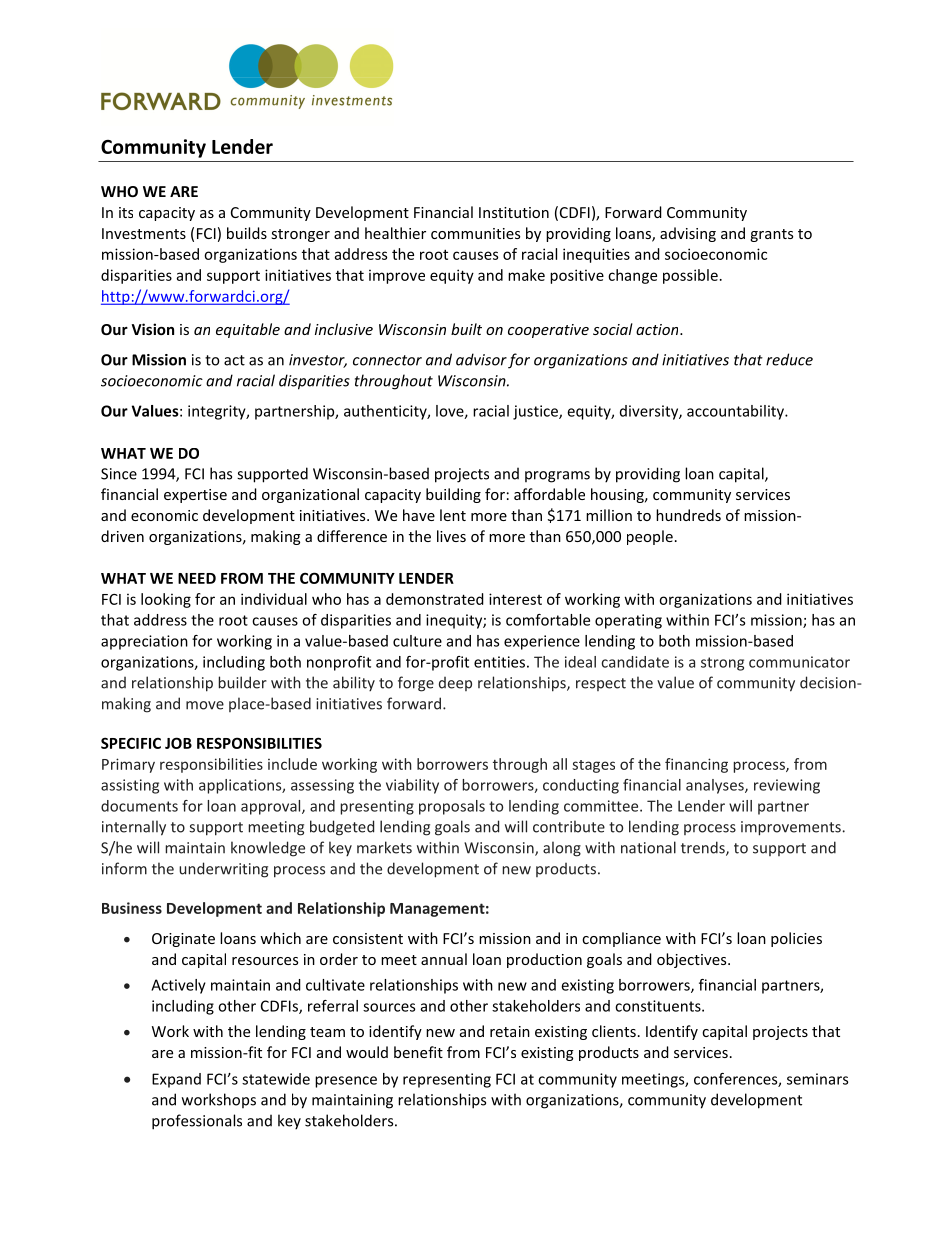  I want to click on builds, so click(247, 233).
